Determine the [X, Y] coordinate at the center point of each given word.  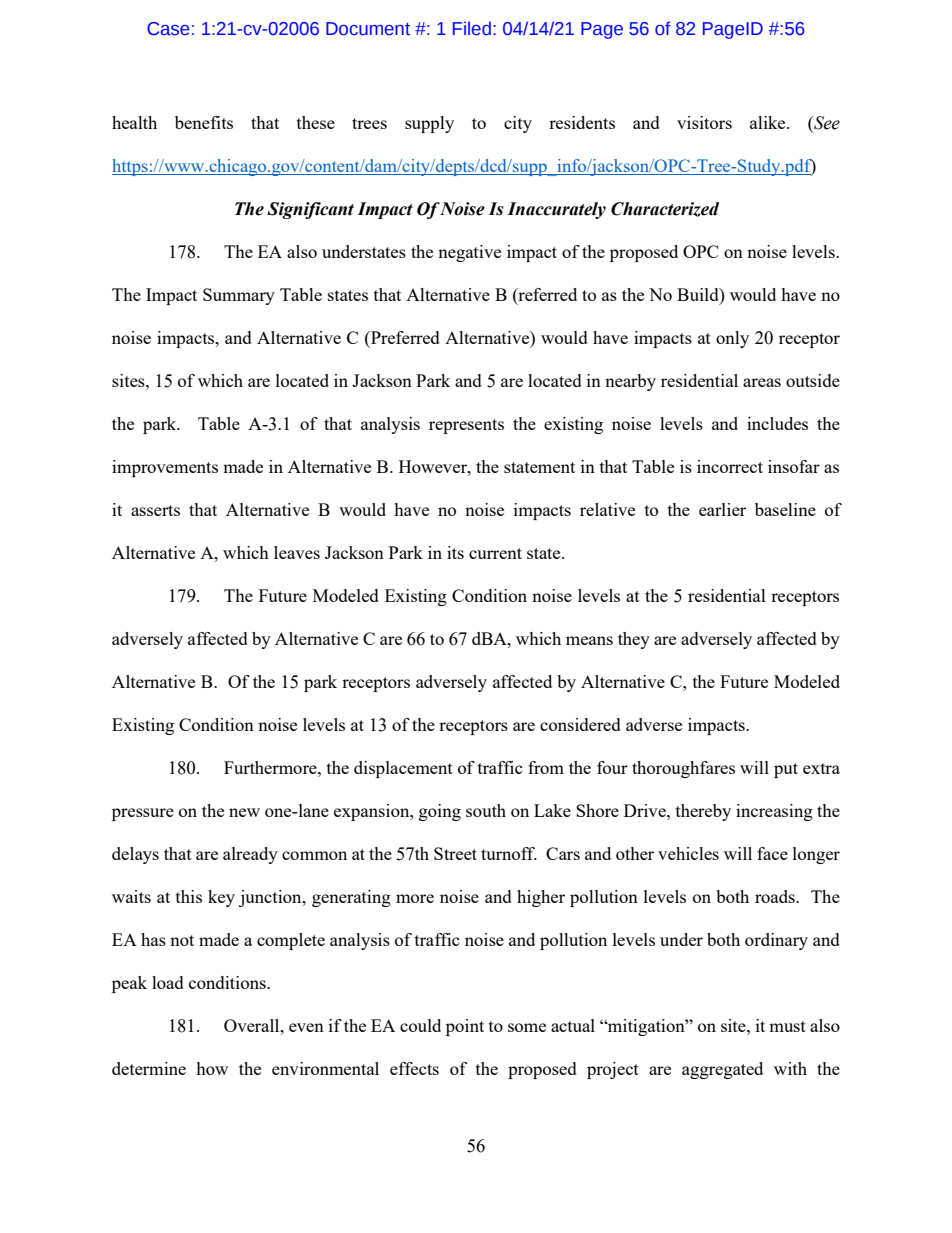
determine [149, 1068]
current [495, 553]
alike [769, 122]
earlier [722, 509]
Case [168, 29]
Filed [472, 28]
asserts [155, 510]
